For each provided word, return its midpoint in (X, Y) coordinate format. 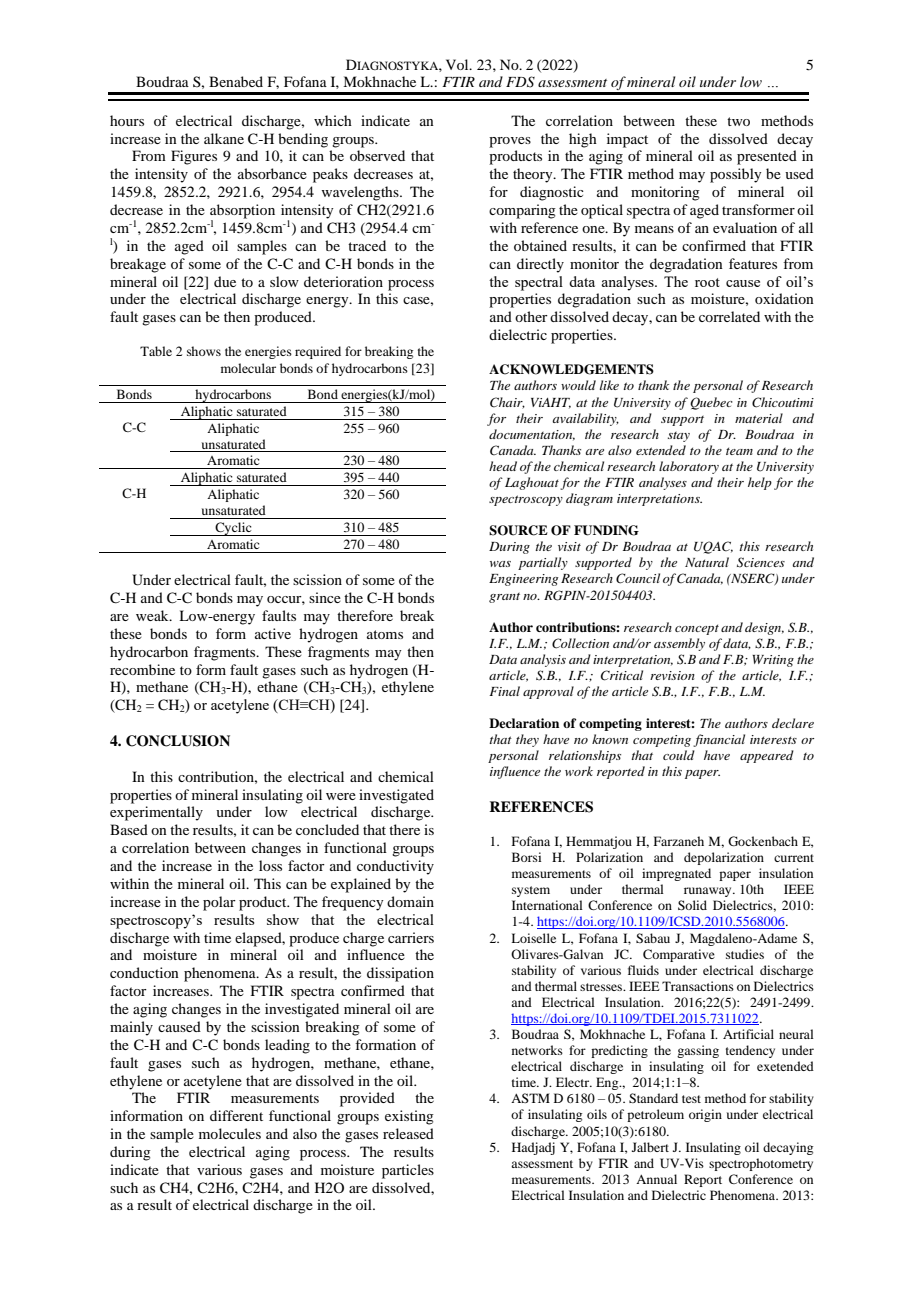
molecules (230, 1133)
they (527, 740)
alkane (224, 138)
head (503, 466)
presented (767, 157)
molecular (248, 368)
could (679, 755)
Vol (458, 64)
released (408, 1133)
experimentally (156, 813)
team (739, 451)
